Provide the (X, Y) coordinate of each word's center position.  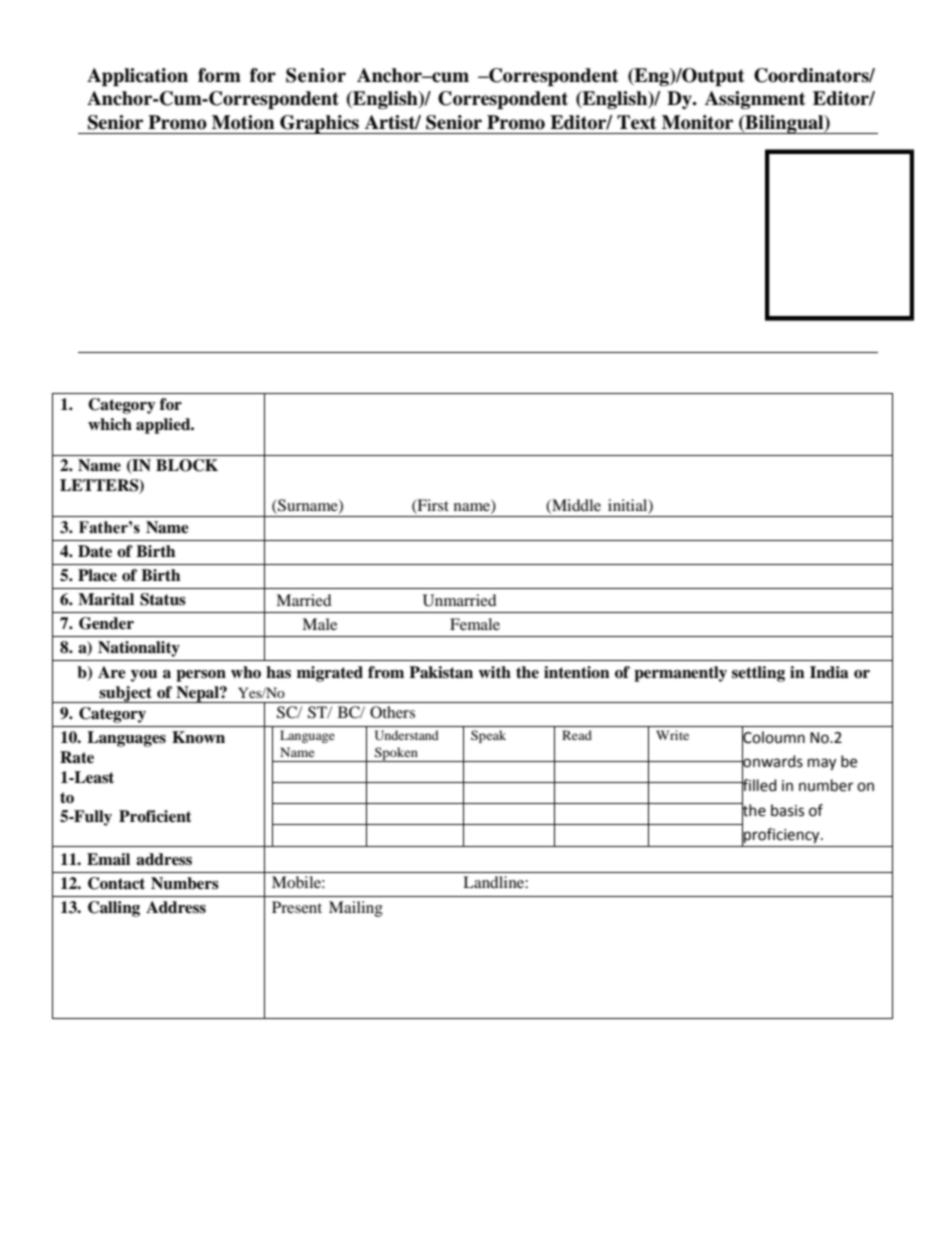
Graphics (319, 124)
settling (758, 674)
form (219, 75)
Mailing (356, 909)
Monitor (697, 122)
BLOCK (187, 465)
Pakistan (441, 672)
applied (164, 426)
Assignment (755, 100)
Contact (116, 883)
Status (163, 599)
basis (787, 810)
